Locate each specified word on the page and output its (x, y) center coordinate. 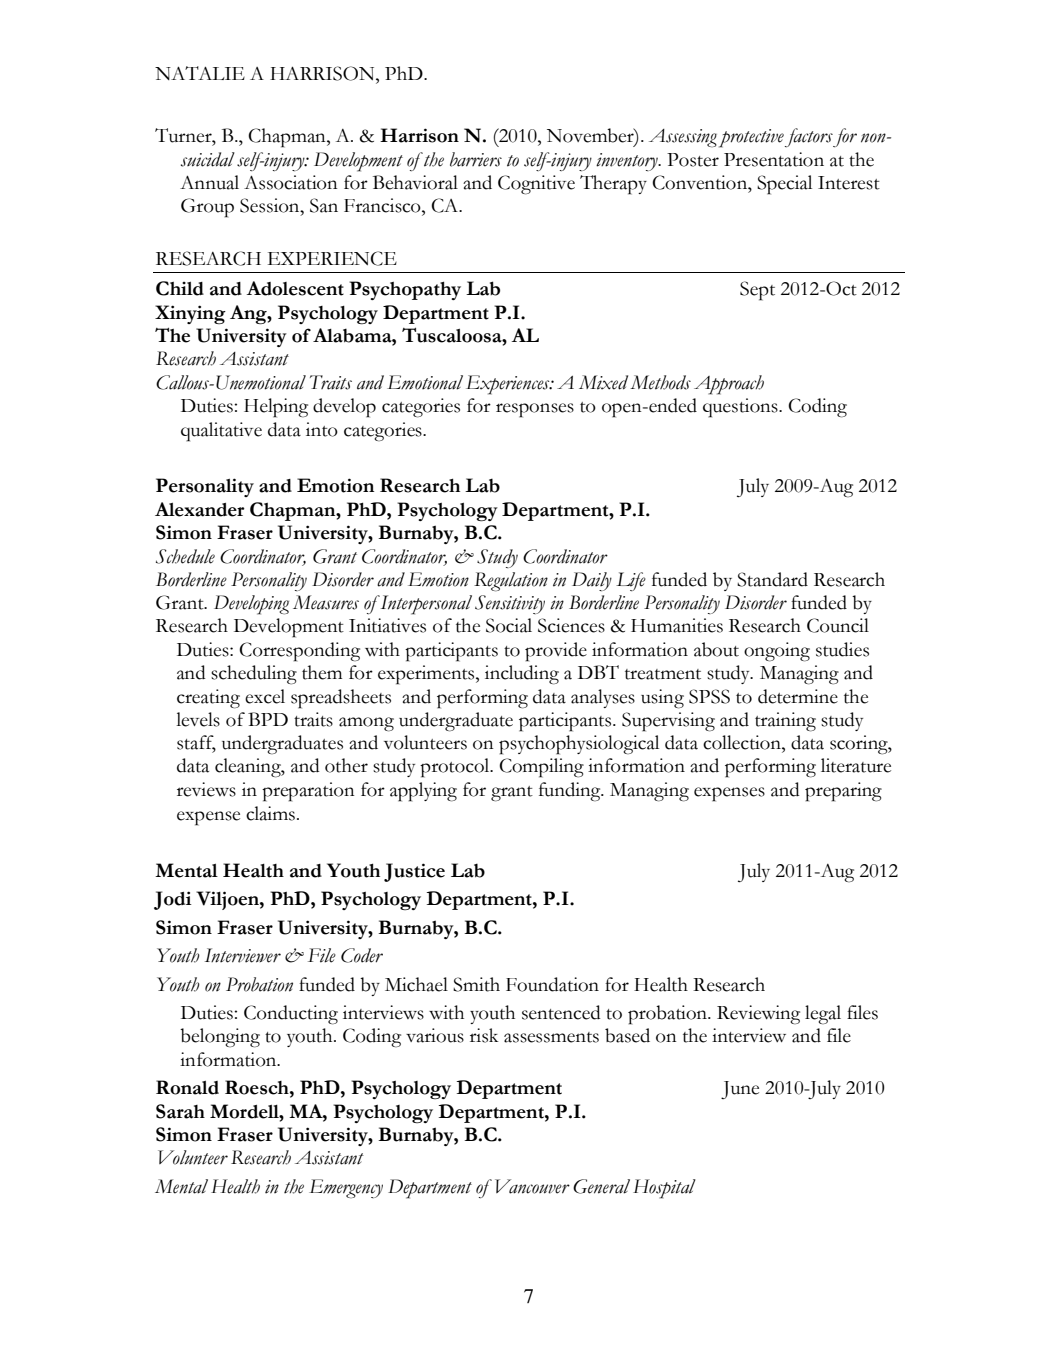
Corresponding (299, 652)
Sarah (180, 1111)
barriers (476, 159)
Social (509, 625)
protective (751, 138)
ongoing (777, 652)
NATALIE (200, 73)
